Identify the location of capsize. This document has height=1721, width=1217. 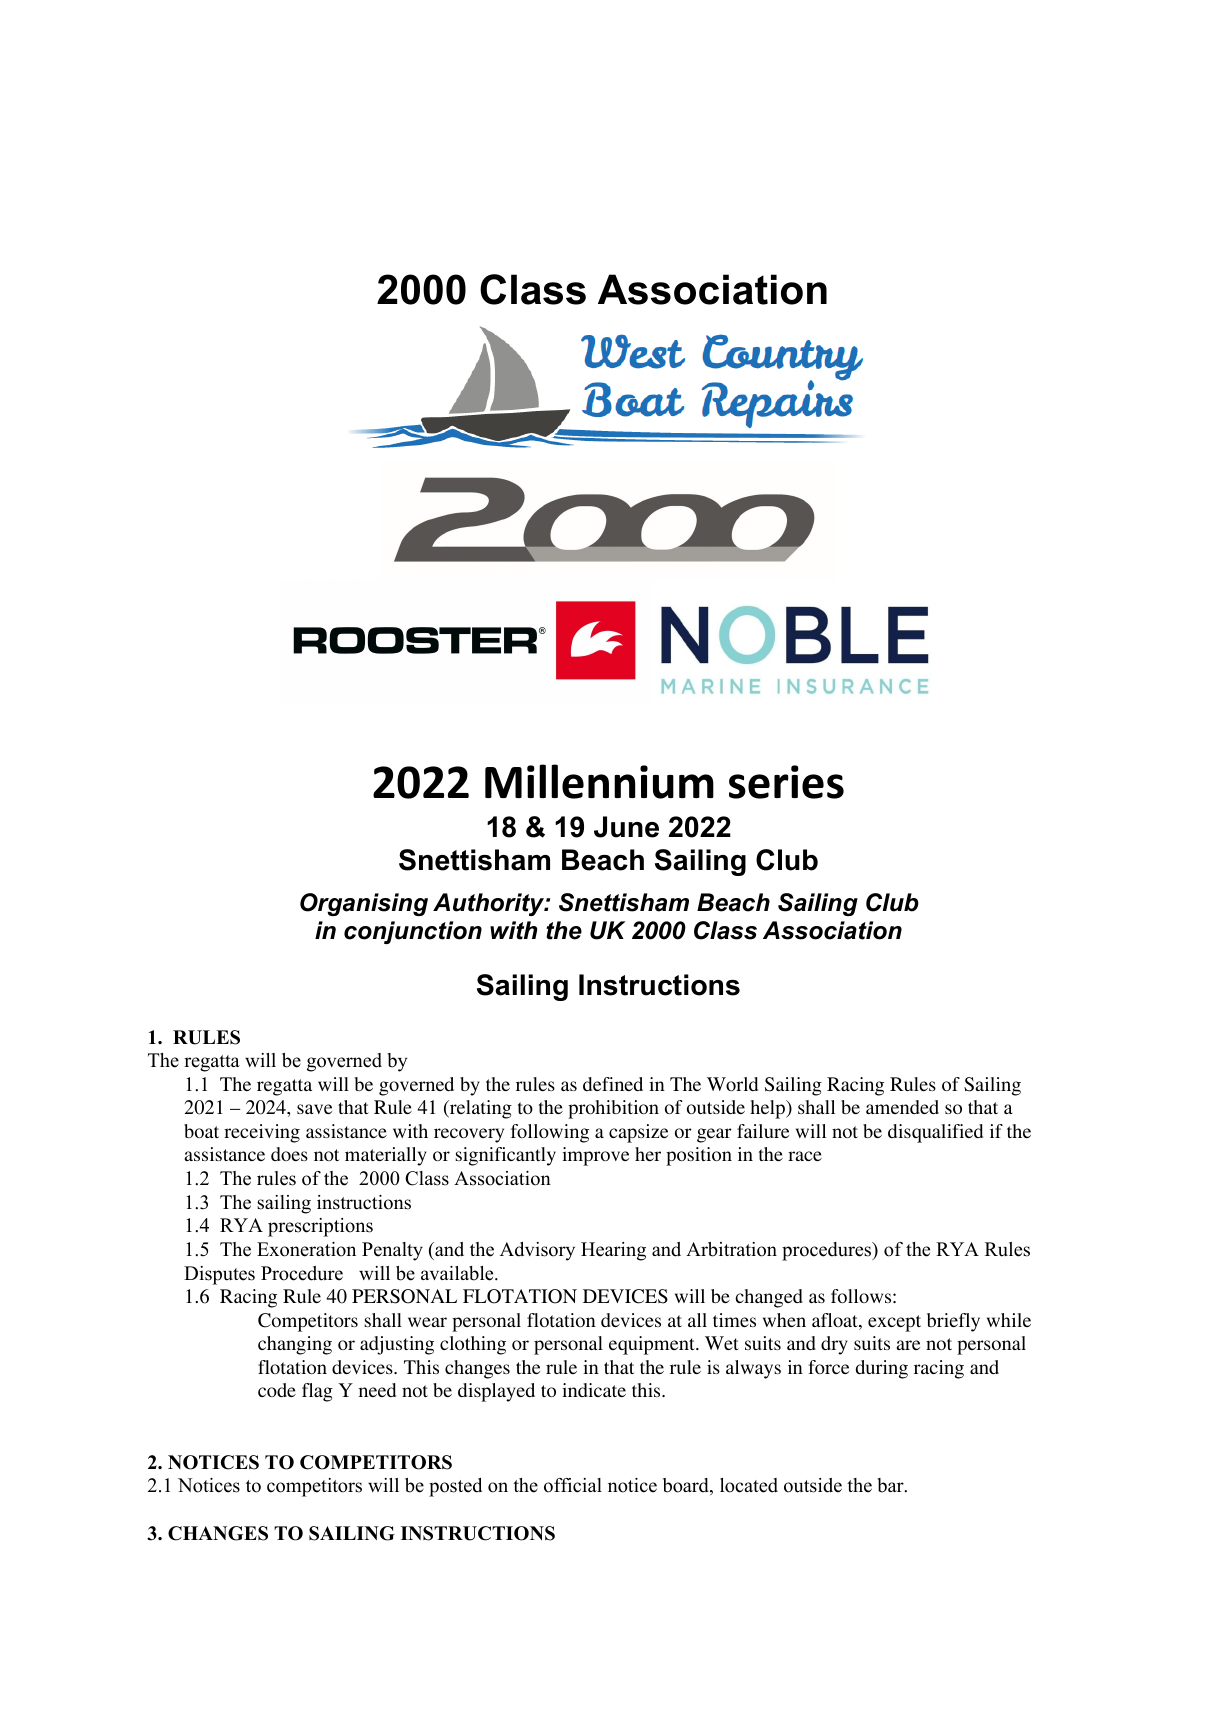
(638, 1133).
